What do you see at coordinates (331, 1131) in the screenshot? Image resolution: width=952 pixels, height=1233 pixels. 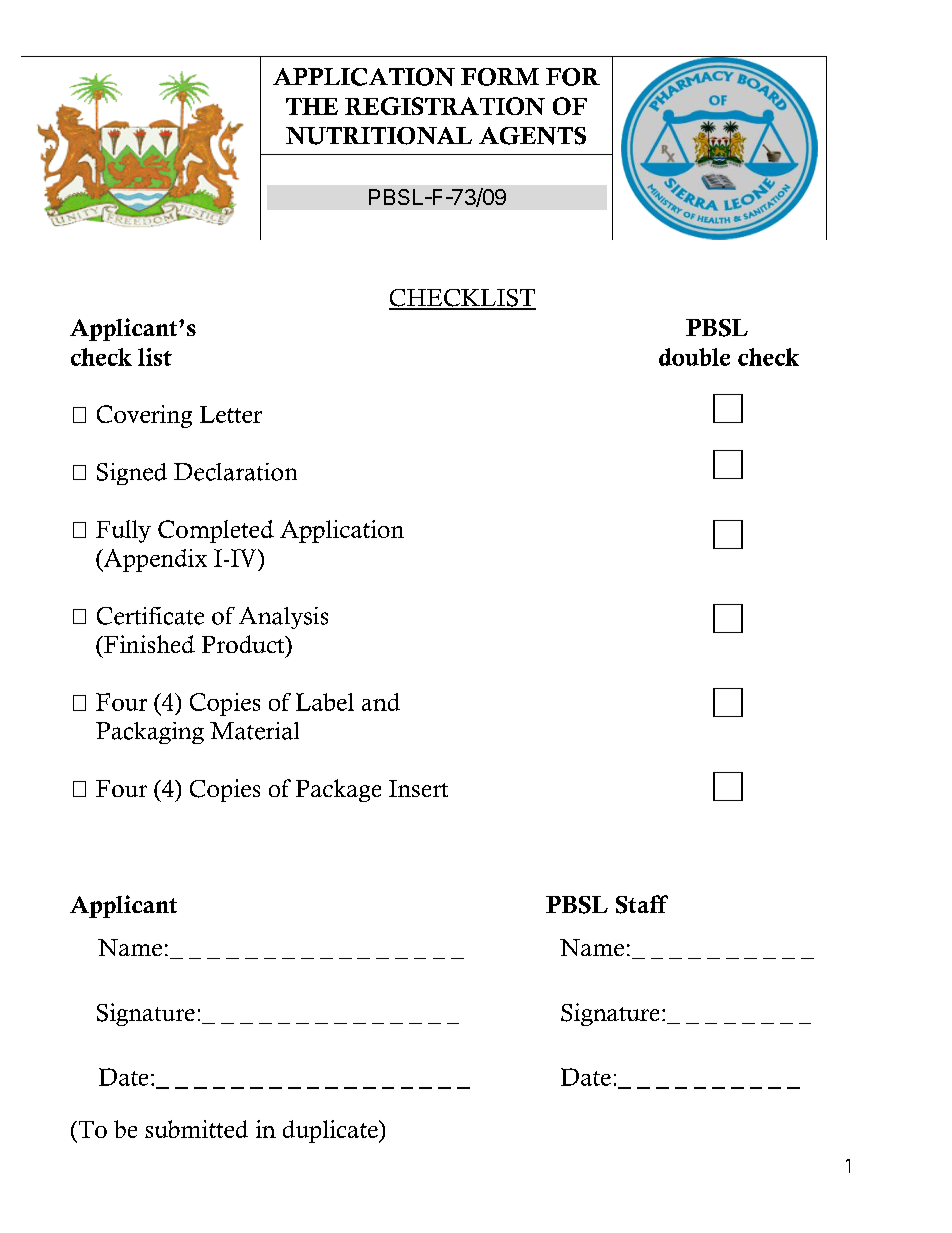 I see `duplicate` at bounding box center [331, 1131].
